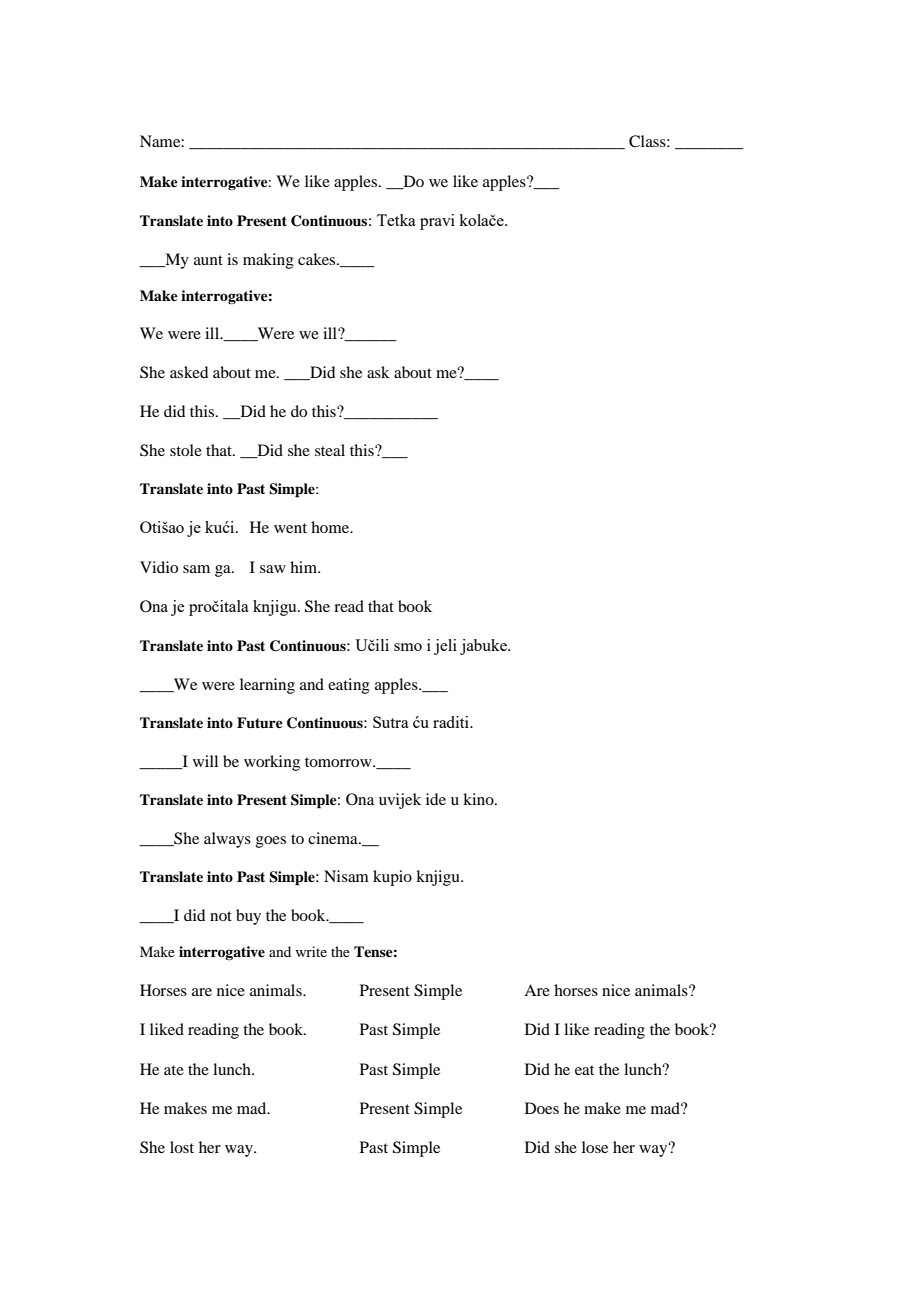 The height and width of the screenshot is (1308, 924). What do you see at coordinates (479, 799) in the screenshot?
I see `kino` at bounding box center [479, 799].
